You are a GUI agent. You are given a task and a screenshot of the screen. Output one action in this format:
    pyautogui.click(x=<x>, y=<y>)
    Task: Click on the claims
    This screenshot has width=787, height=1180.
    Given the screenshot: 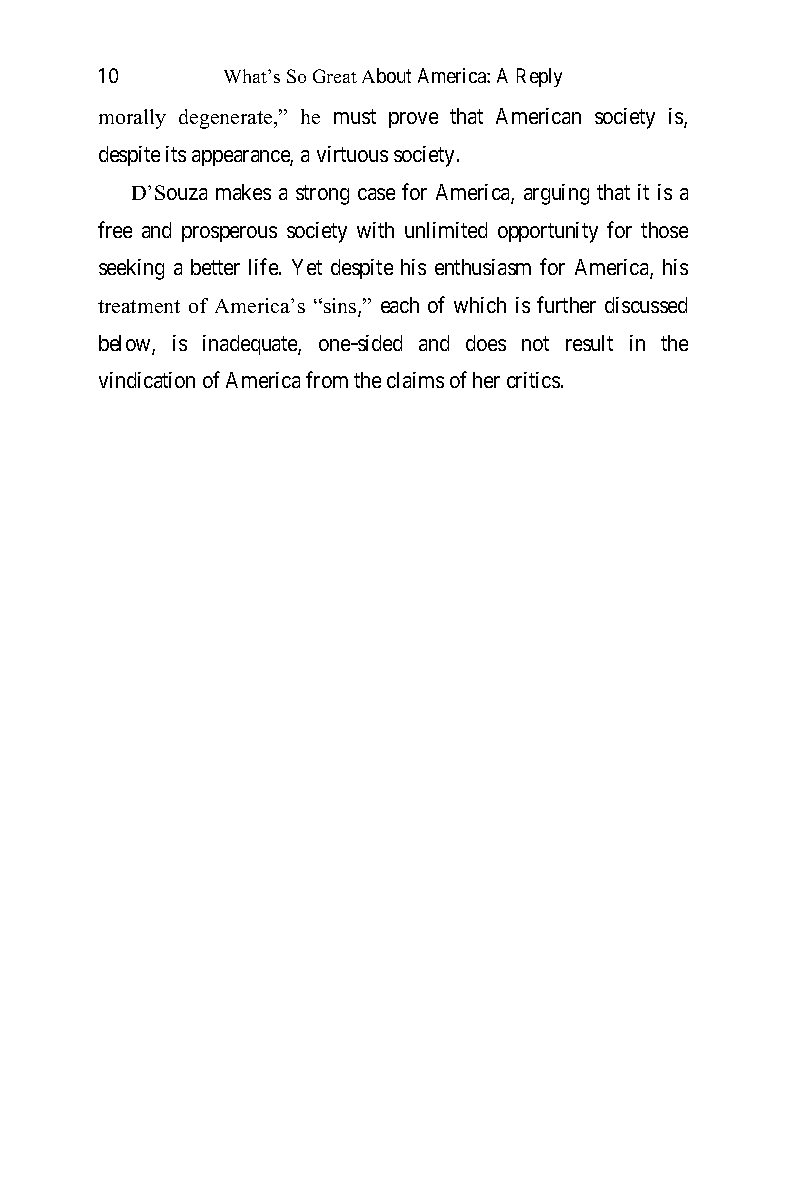 What is the action you would take?
    pyautogui.click(x=415, y=380)
